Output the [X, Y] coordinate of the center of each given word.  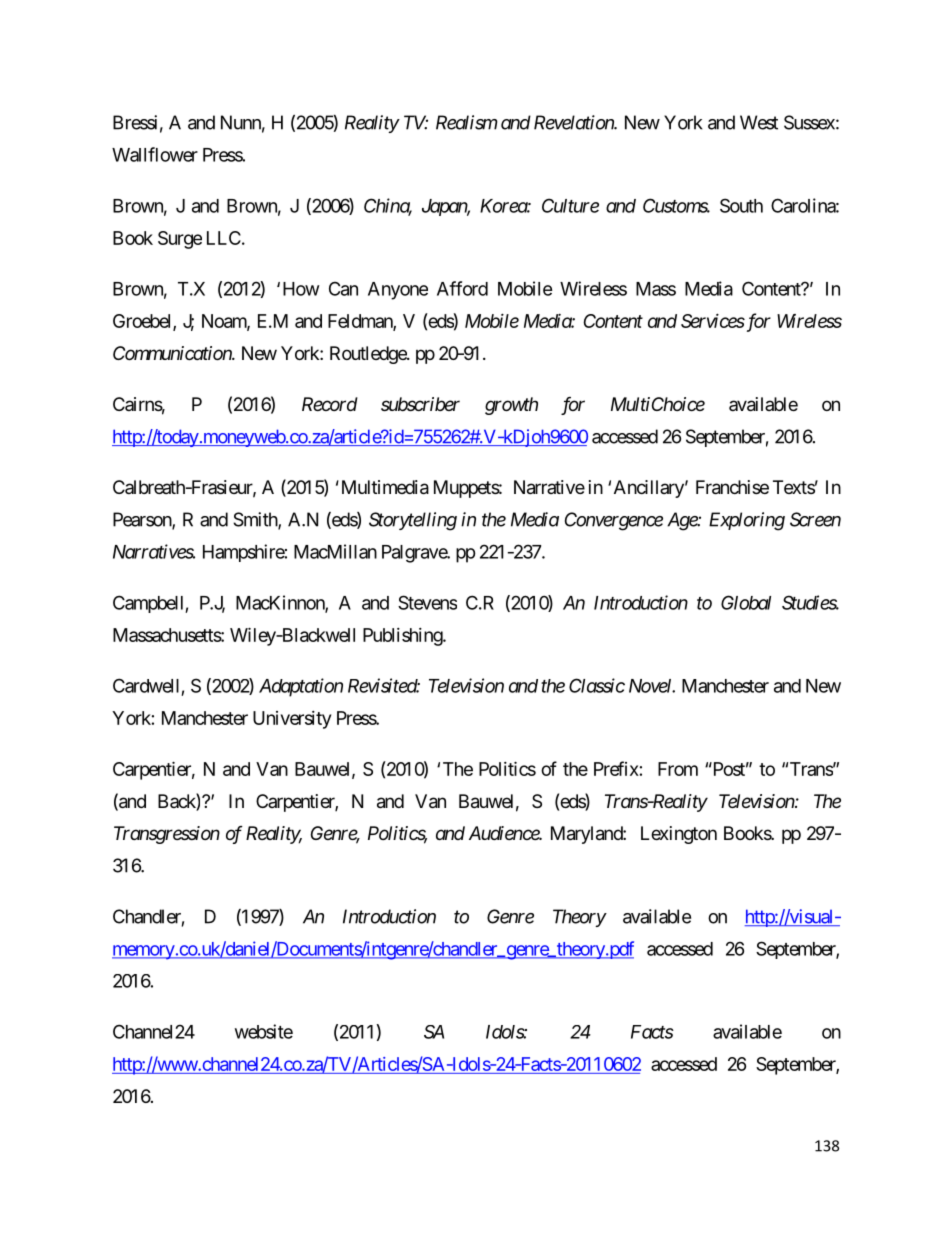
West [759, 122]
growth [511, 406]
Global [746, 602]
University [292, 720]
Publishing [403, 637]
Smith [256, 520]
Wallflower [155, 154]
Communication [173, 353]
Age [683, 521]
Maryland [587, 835]
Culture [570, 205]
